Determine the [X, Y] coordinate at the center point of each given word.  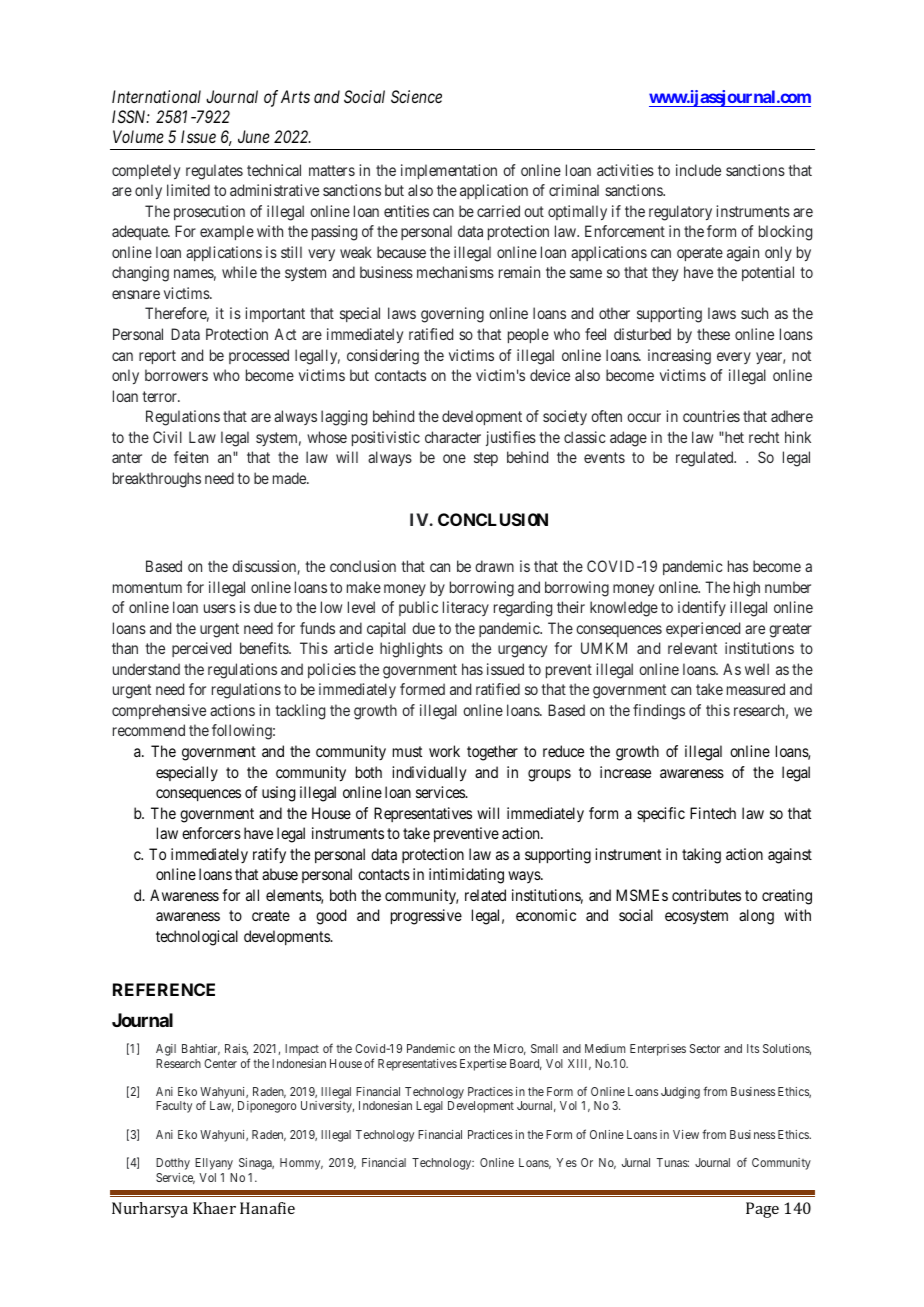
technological [197, 938]
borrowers [176, 375]
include [698, 170]
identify [702, 608]
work [444, 751]
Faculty [174, 1107]
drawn [494, 566]
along [756, 917]
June [254, 136]
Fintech [713, 813]
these [713, 334]
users [220, 608]
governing [452, 315]
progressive [426, 917]
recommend [149, 730]
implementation [449, 171]
